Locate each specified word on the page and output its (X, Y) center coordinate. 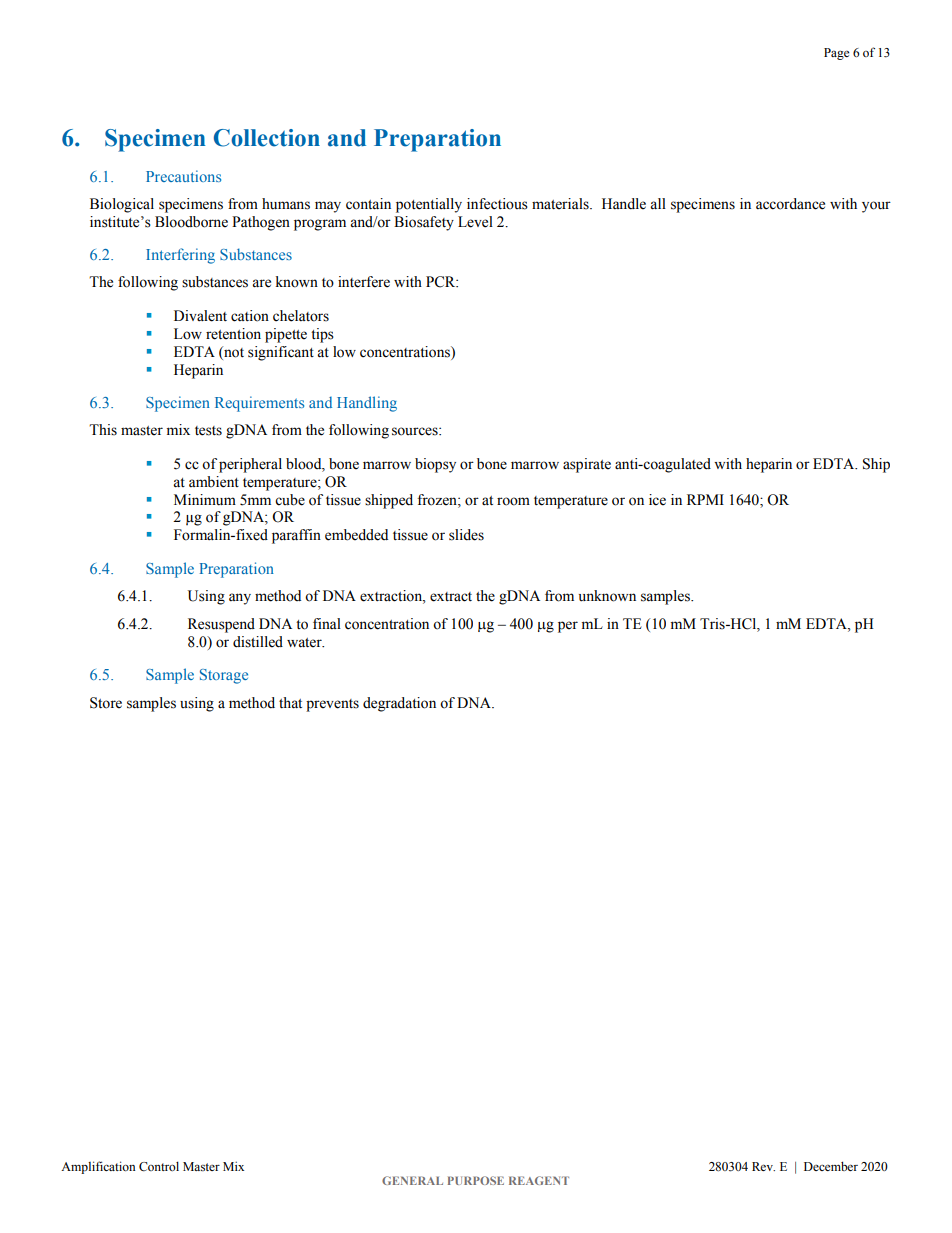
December (831, 1166)
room (513, 501)
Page (836, 54)
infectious (497, 204)
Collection (267, 138)
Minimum (205, 500)
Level (475, 222)
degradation (399, 704)
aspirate (587, 465)
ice (657, 500)
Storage (224, 676)
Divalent (200, 316)
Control (159, 1166)
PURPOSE (476, 1180)
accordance (790, 204)
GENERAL (412, 1180)
